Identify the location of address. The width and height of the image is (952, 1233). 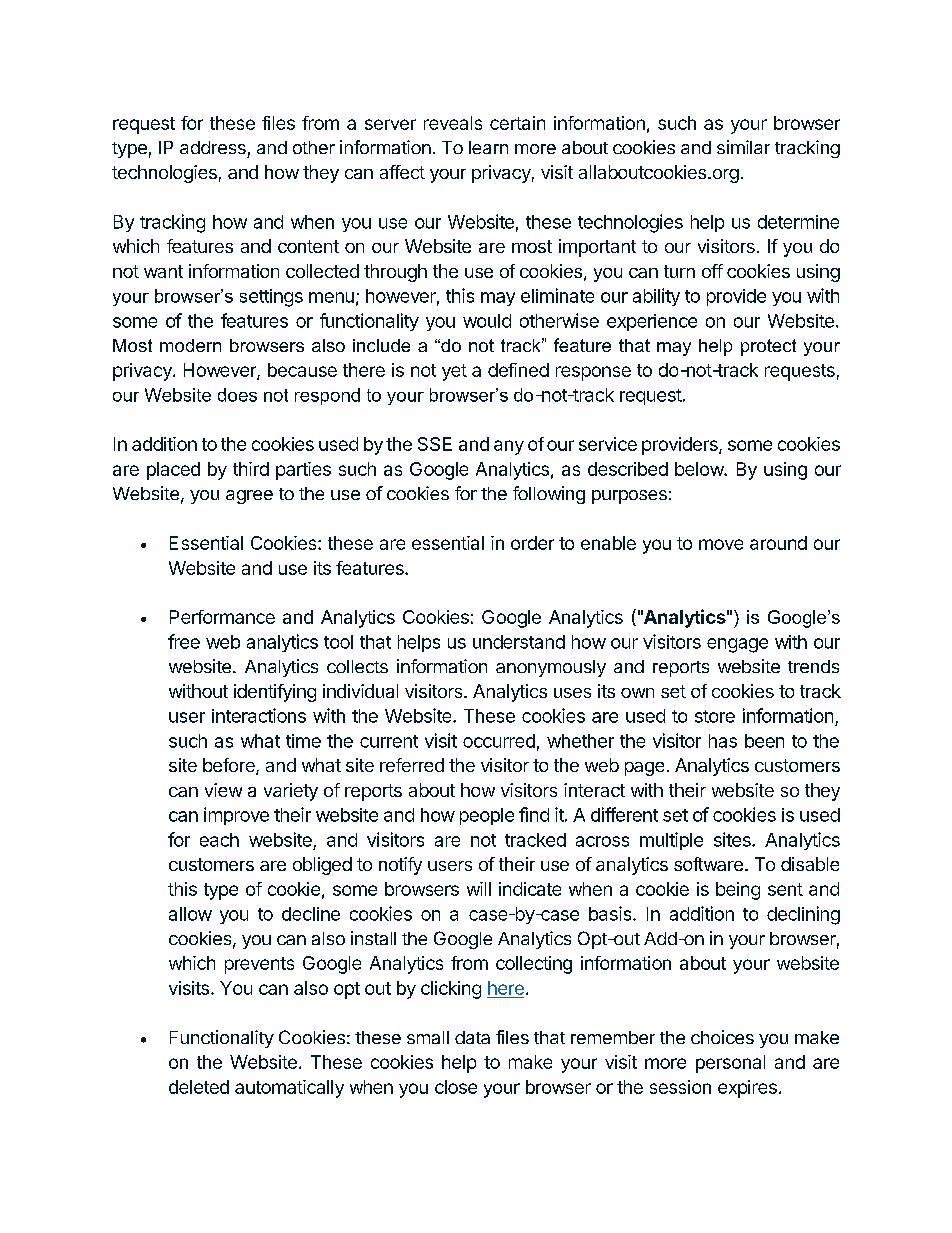
(213, 147).
